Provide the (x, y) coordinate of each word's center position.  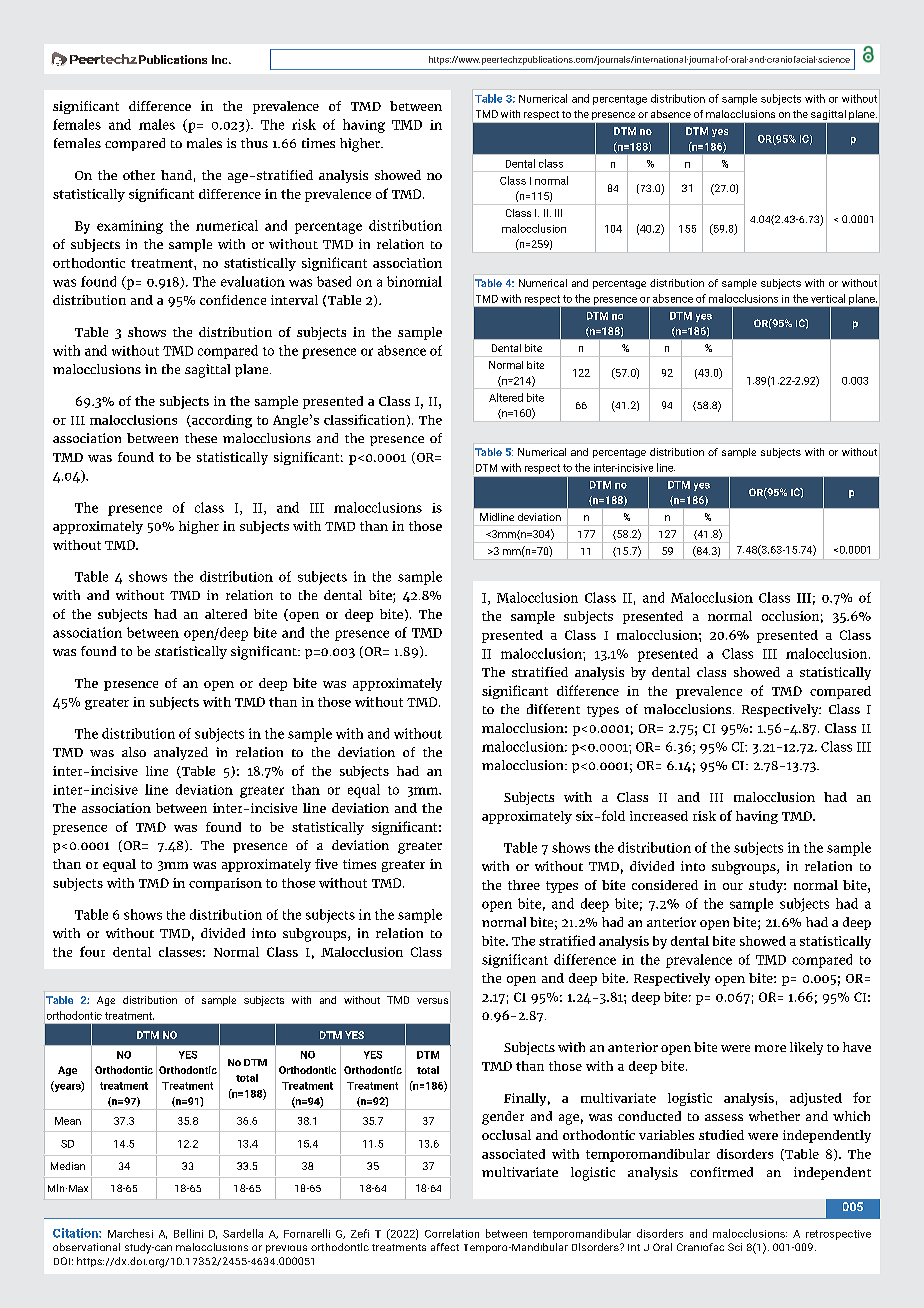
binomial (414, 281)
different (553, 709)
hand (176, 175)
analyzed (181, 753)
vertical (828, 298)
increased (659, 816)
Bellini (188, 1233)
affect (445, 1247)
